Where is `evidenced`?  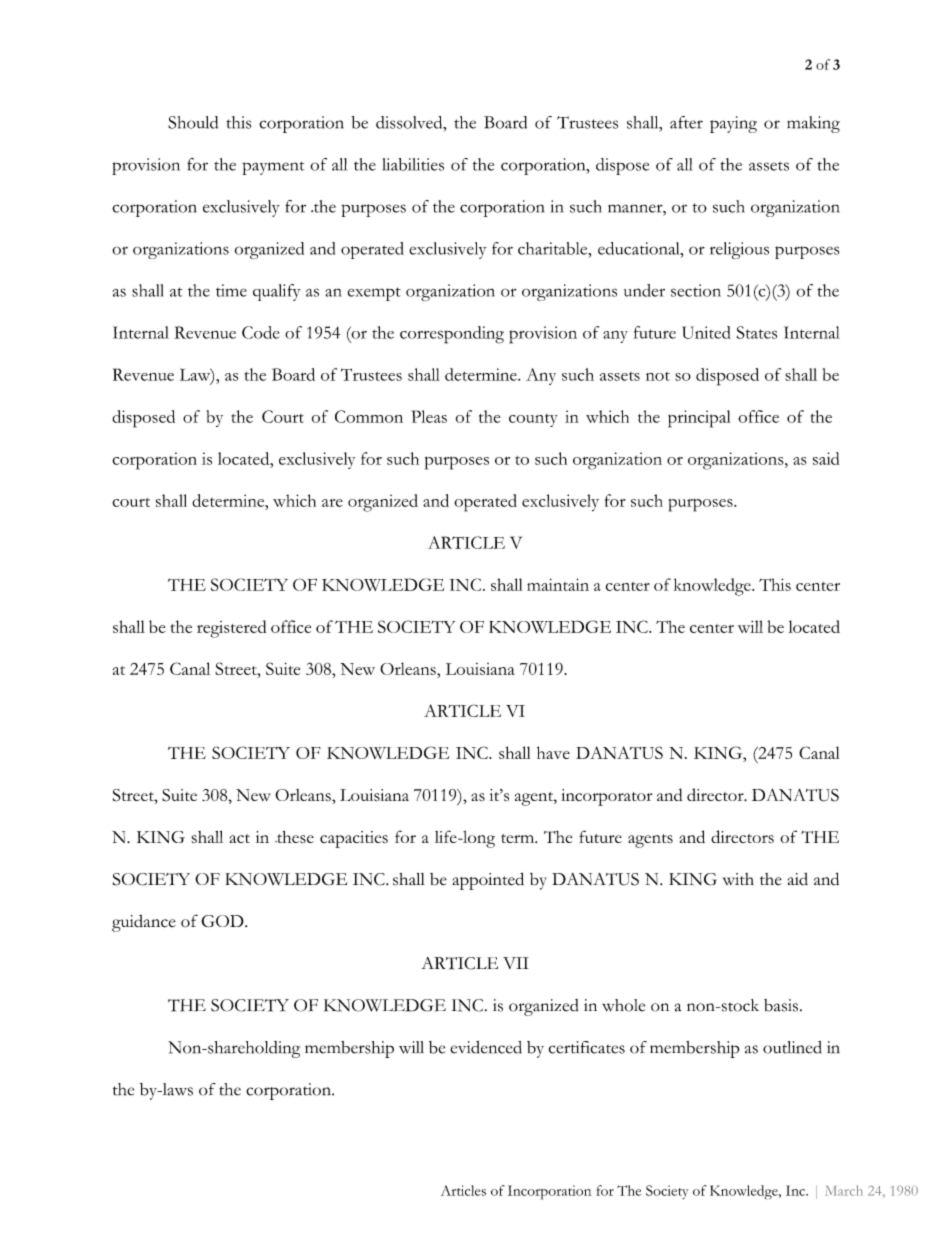
evidenced is located at coordinates (486, 1047).
